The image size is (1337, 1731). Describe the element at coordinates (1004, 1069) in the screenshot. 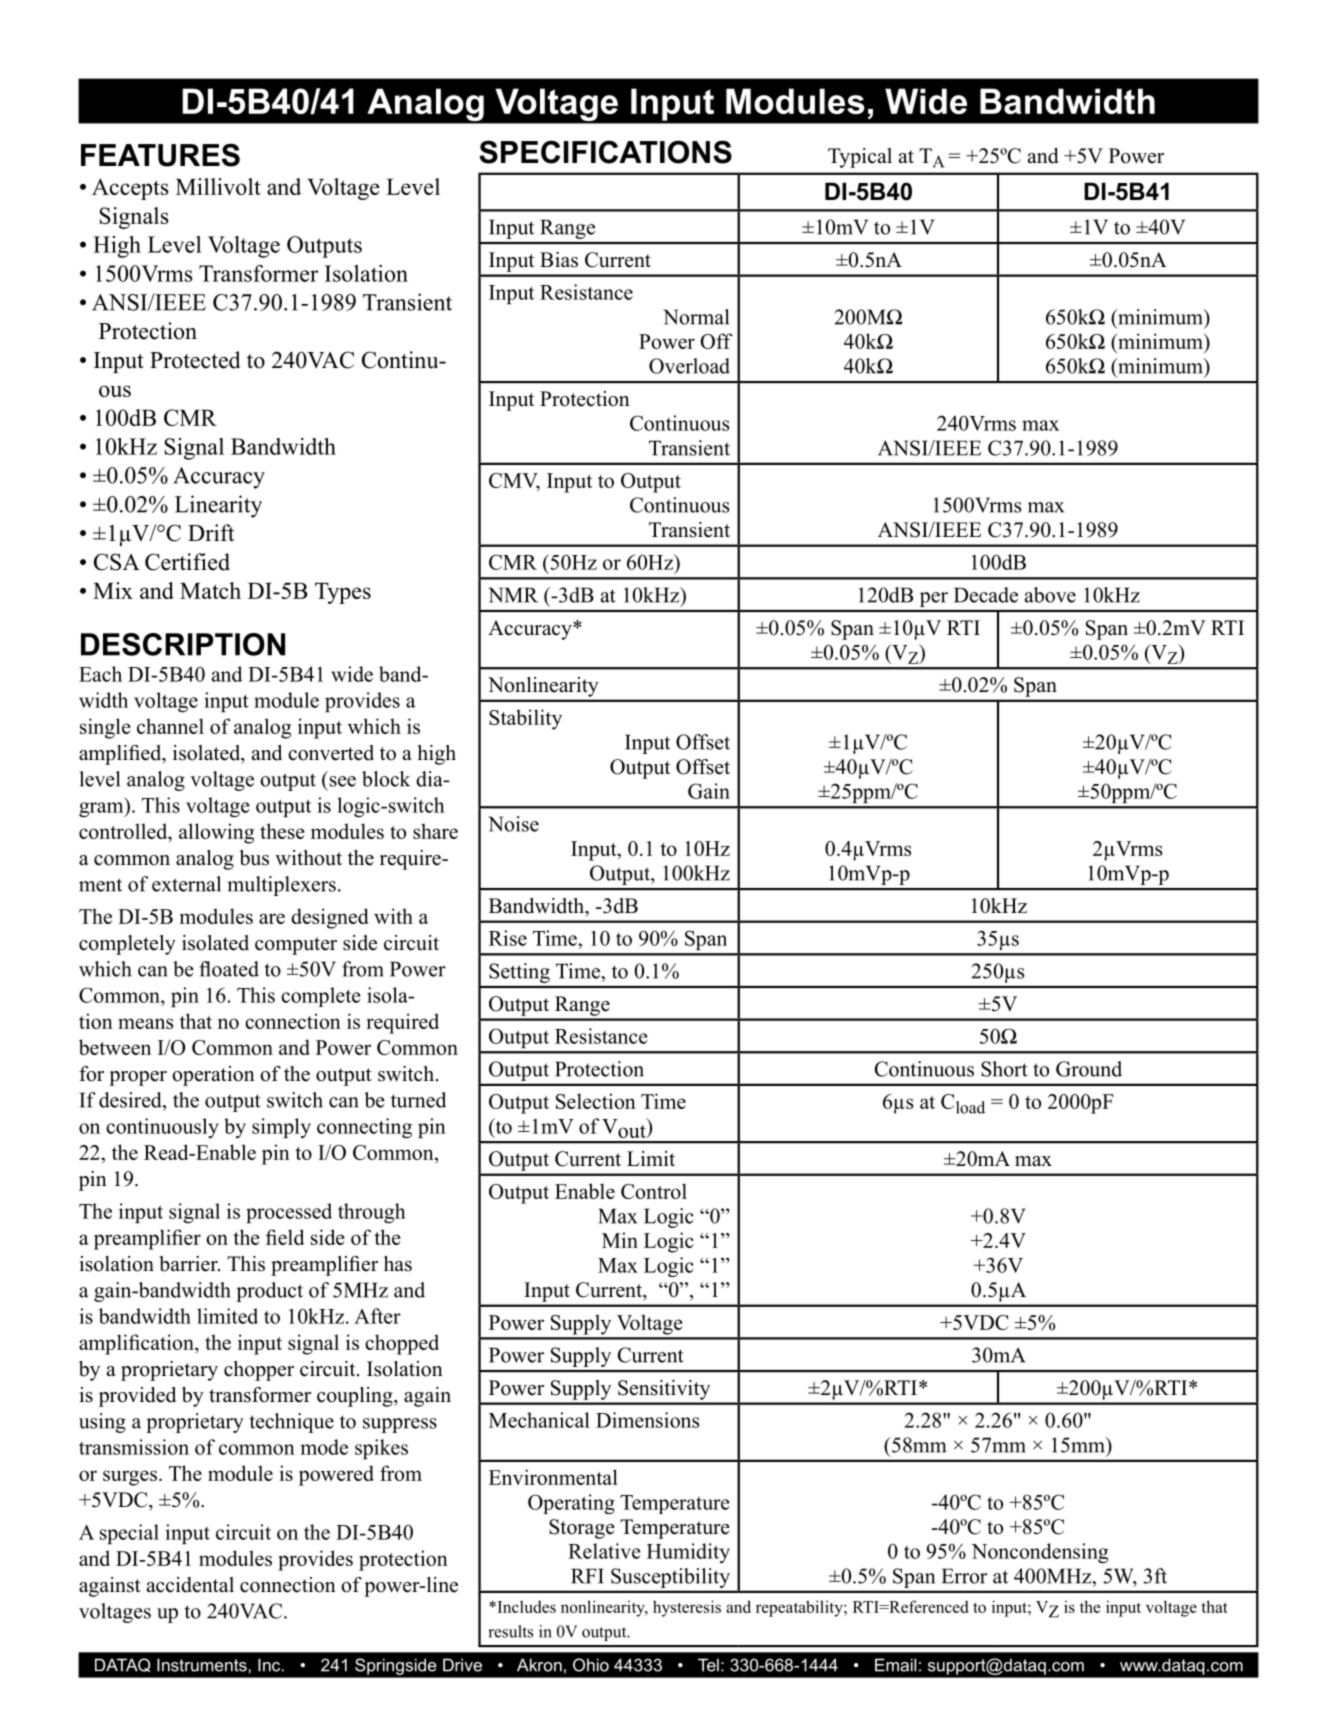

I see `Short` at that location.
